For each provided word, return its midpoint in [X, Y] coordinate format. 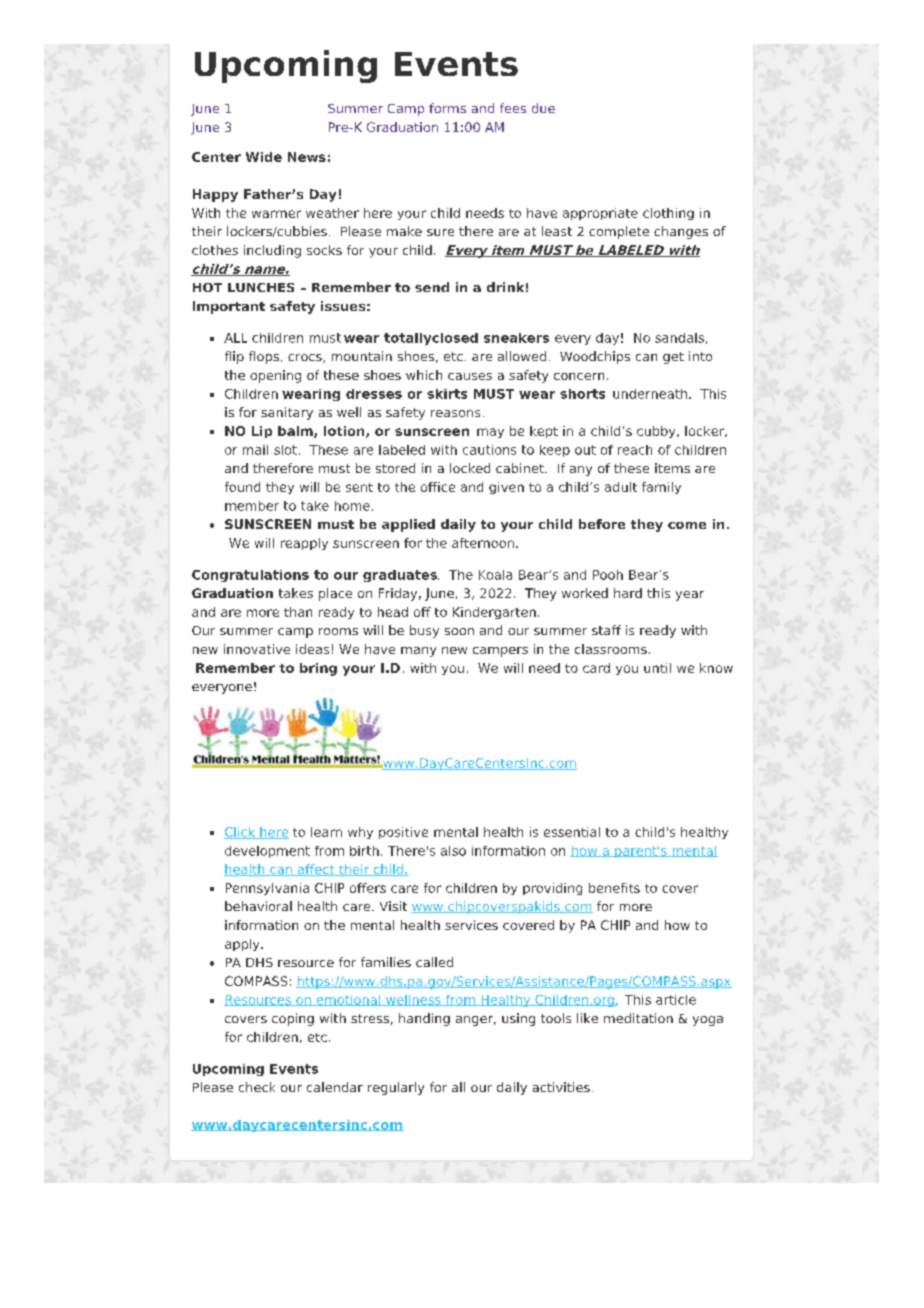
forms [447, 108]
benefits [614, 888]
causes [470, 376]
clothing [668, 214]
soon [459, 631]
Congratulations [250, 576]
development [267, 852]
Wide [264, 157]
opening [275, 376]
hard [628, 593]
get [673, 358]
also [453, 851]
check [257, 1087]
